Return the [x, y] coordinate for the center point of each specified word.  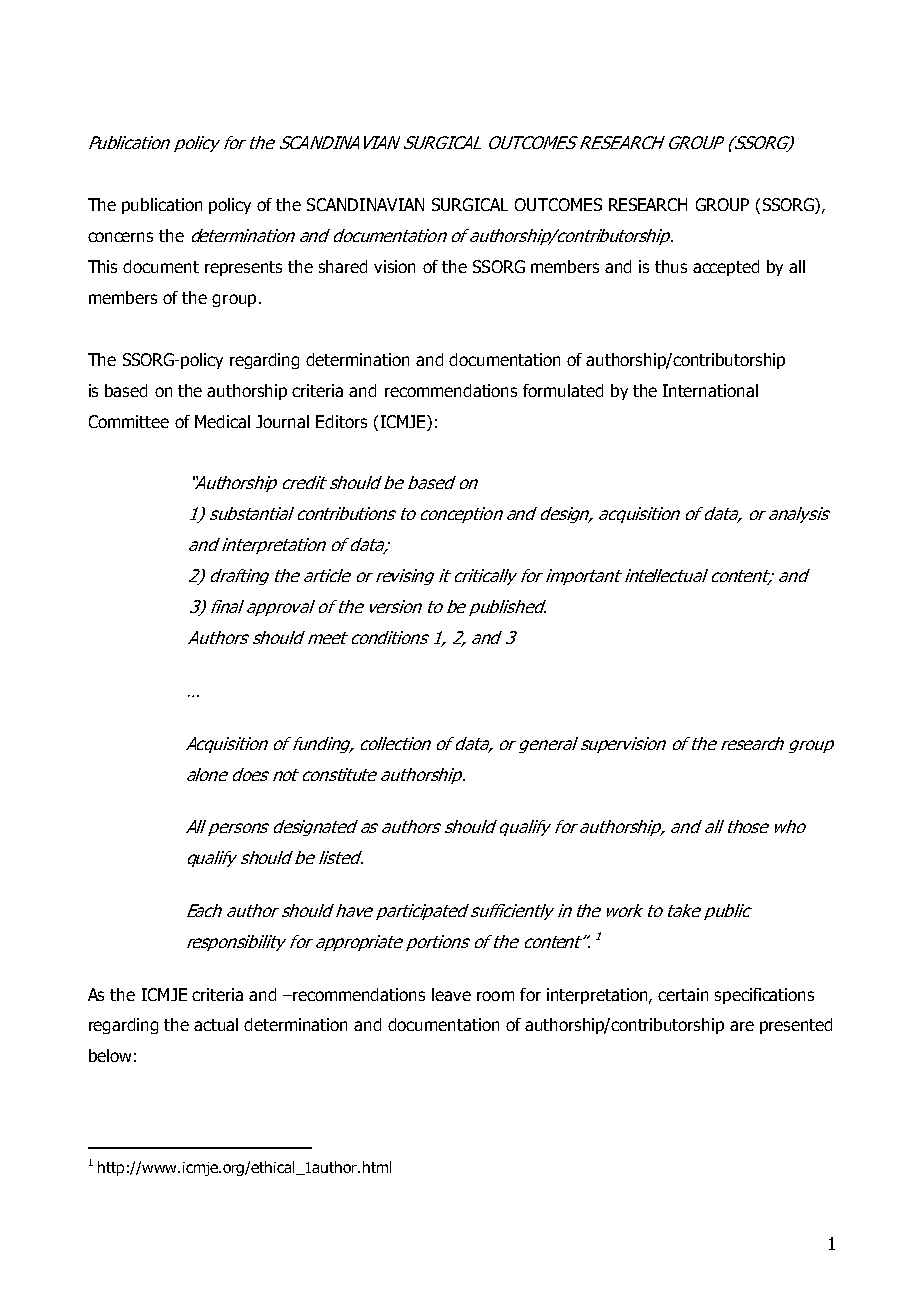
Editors [341, 421]
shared [343, 266]
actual [216, 1024]
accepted [726, 268]
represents [243, 268]
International [710, 390]
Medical [222, 421]
